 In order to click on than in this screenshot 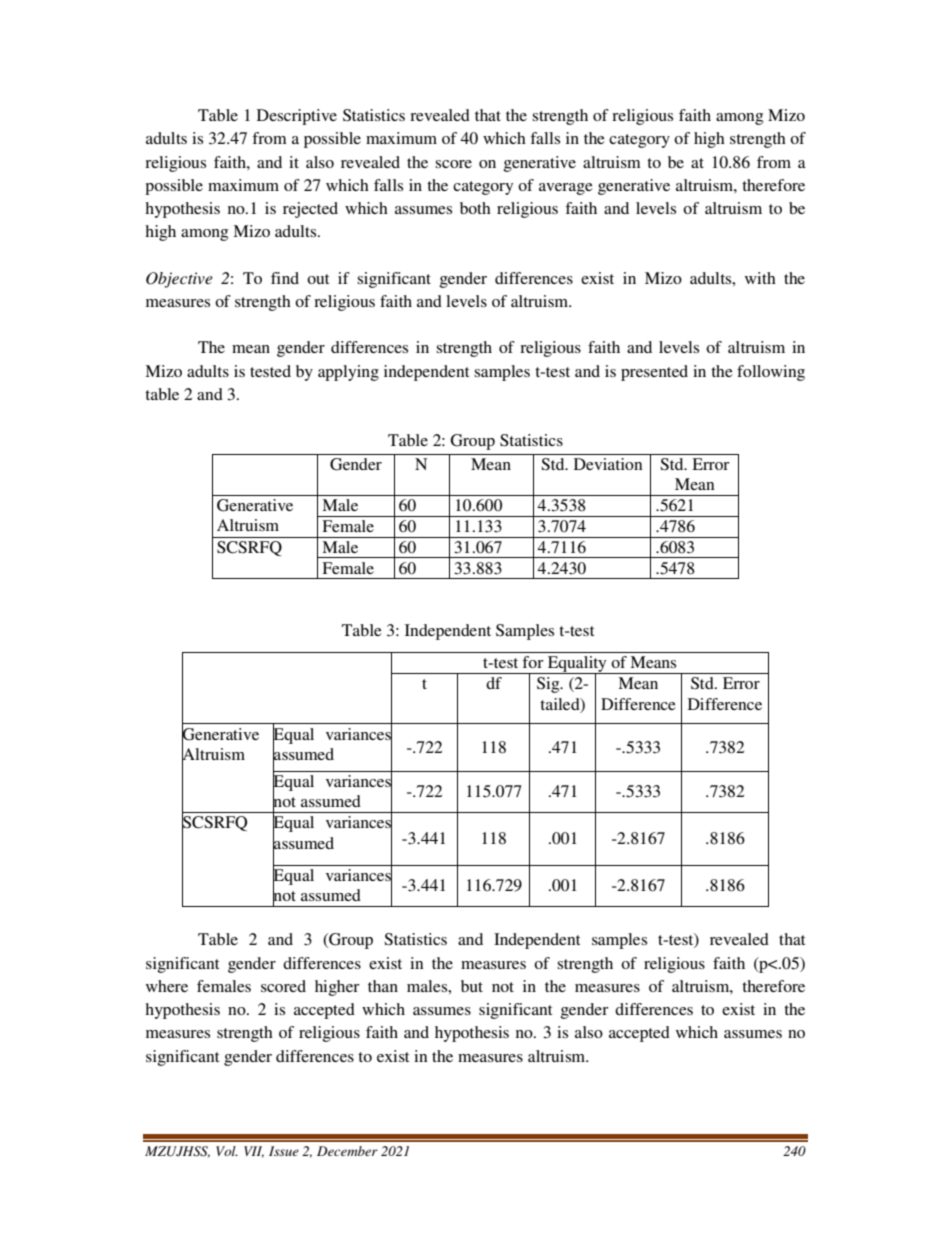, I will do `click(383, 986)`.
